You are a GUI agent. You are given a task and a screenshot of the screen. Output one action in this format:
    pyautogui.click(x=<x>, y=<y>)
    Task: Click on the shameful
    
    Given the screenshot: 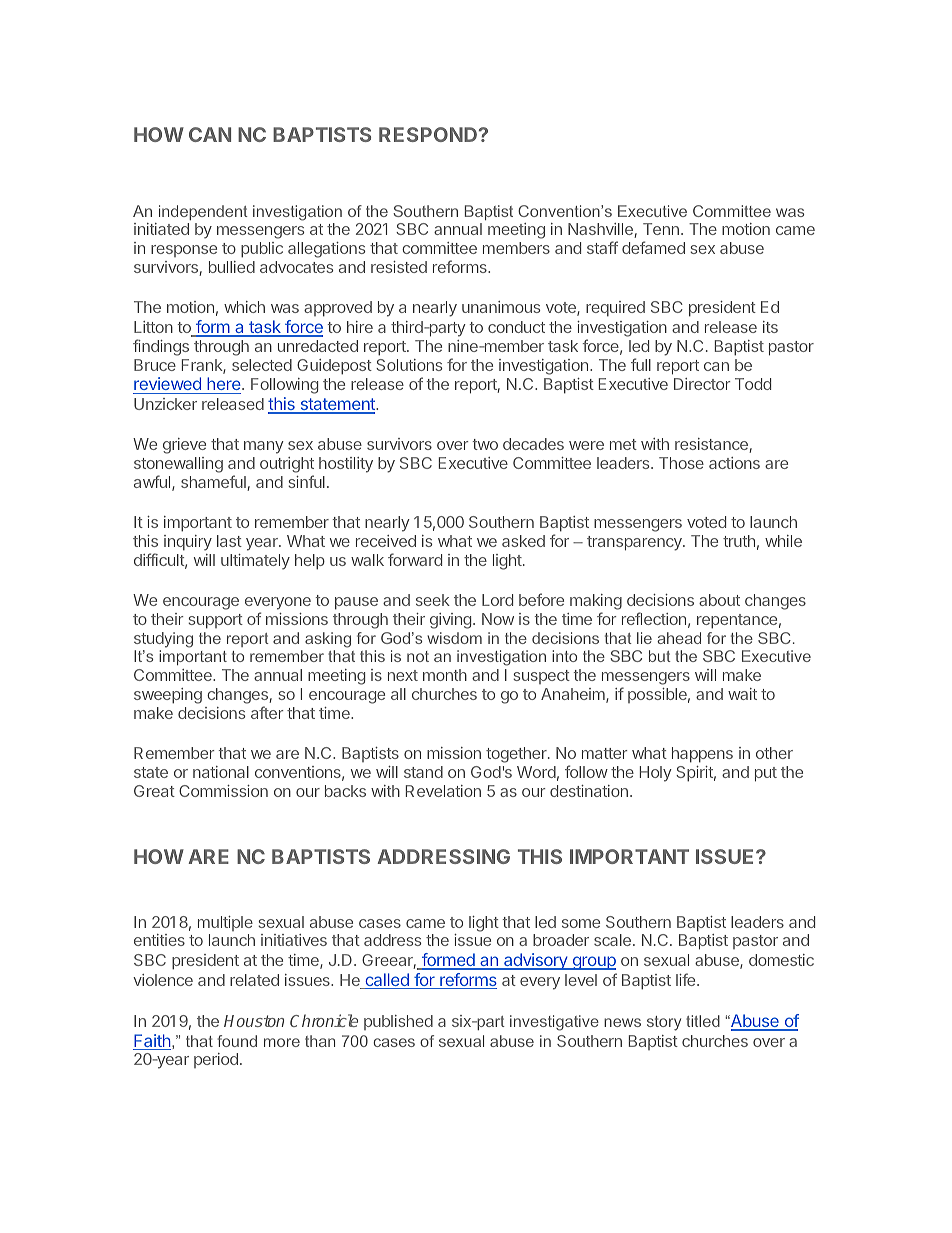 What is the action you would take?
    pyautogui.click(x=214, y=483)
